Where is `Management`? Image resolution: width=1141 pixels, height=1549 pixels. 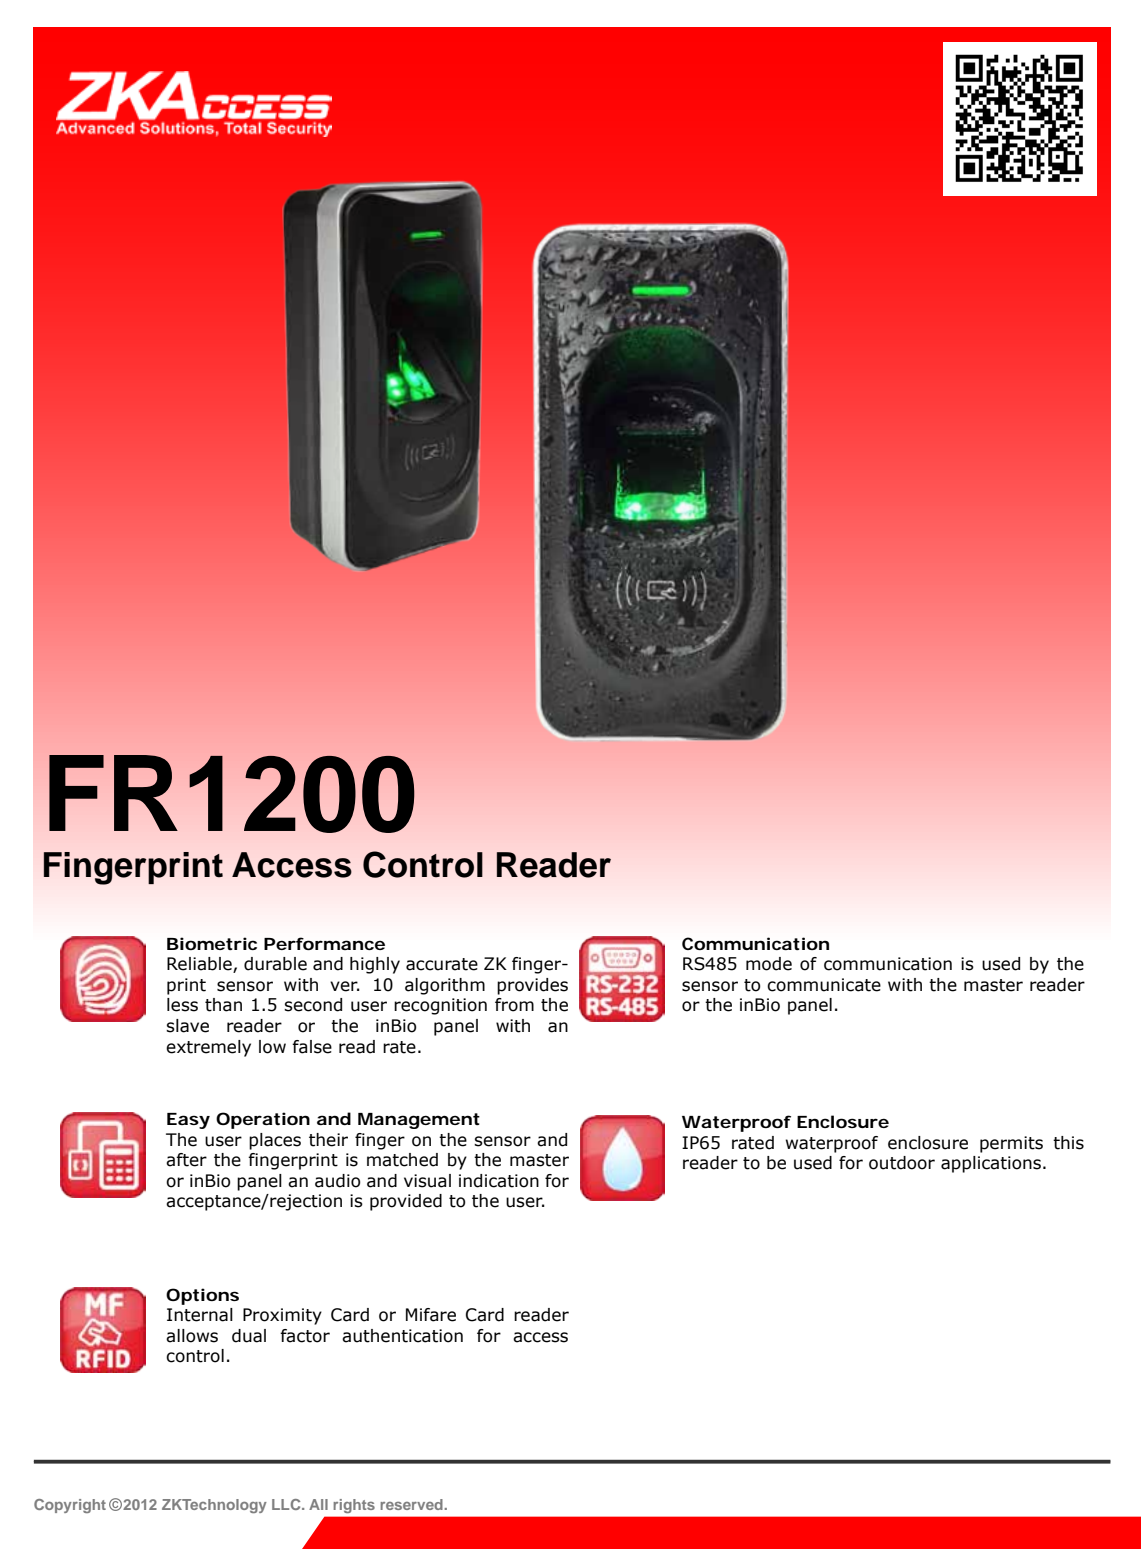
Management is located at coordinates (419, 1121).
